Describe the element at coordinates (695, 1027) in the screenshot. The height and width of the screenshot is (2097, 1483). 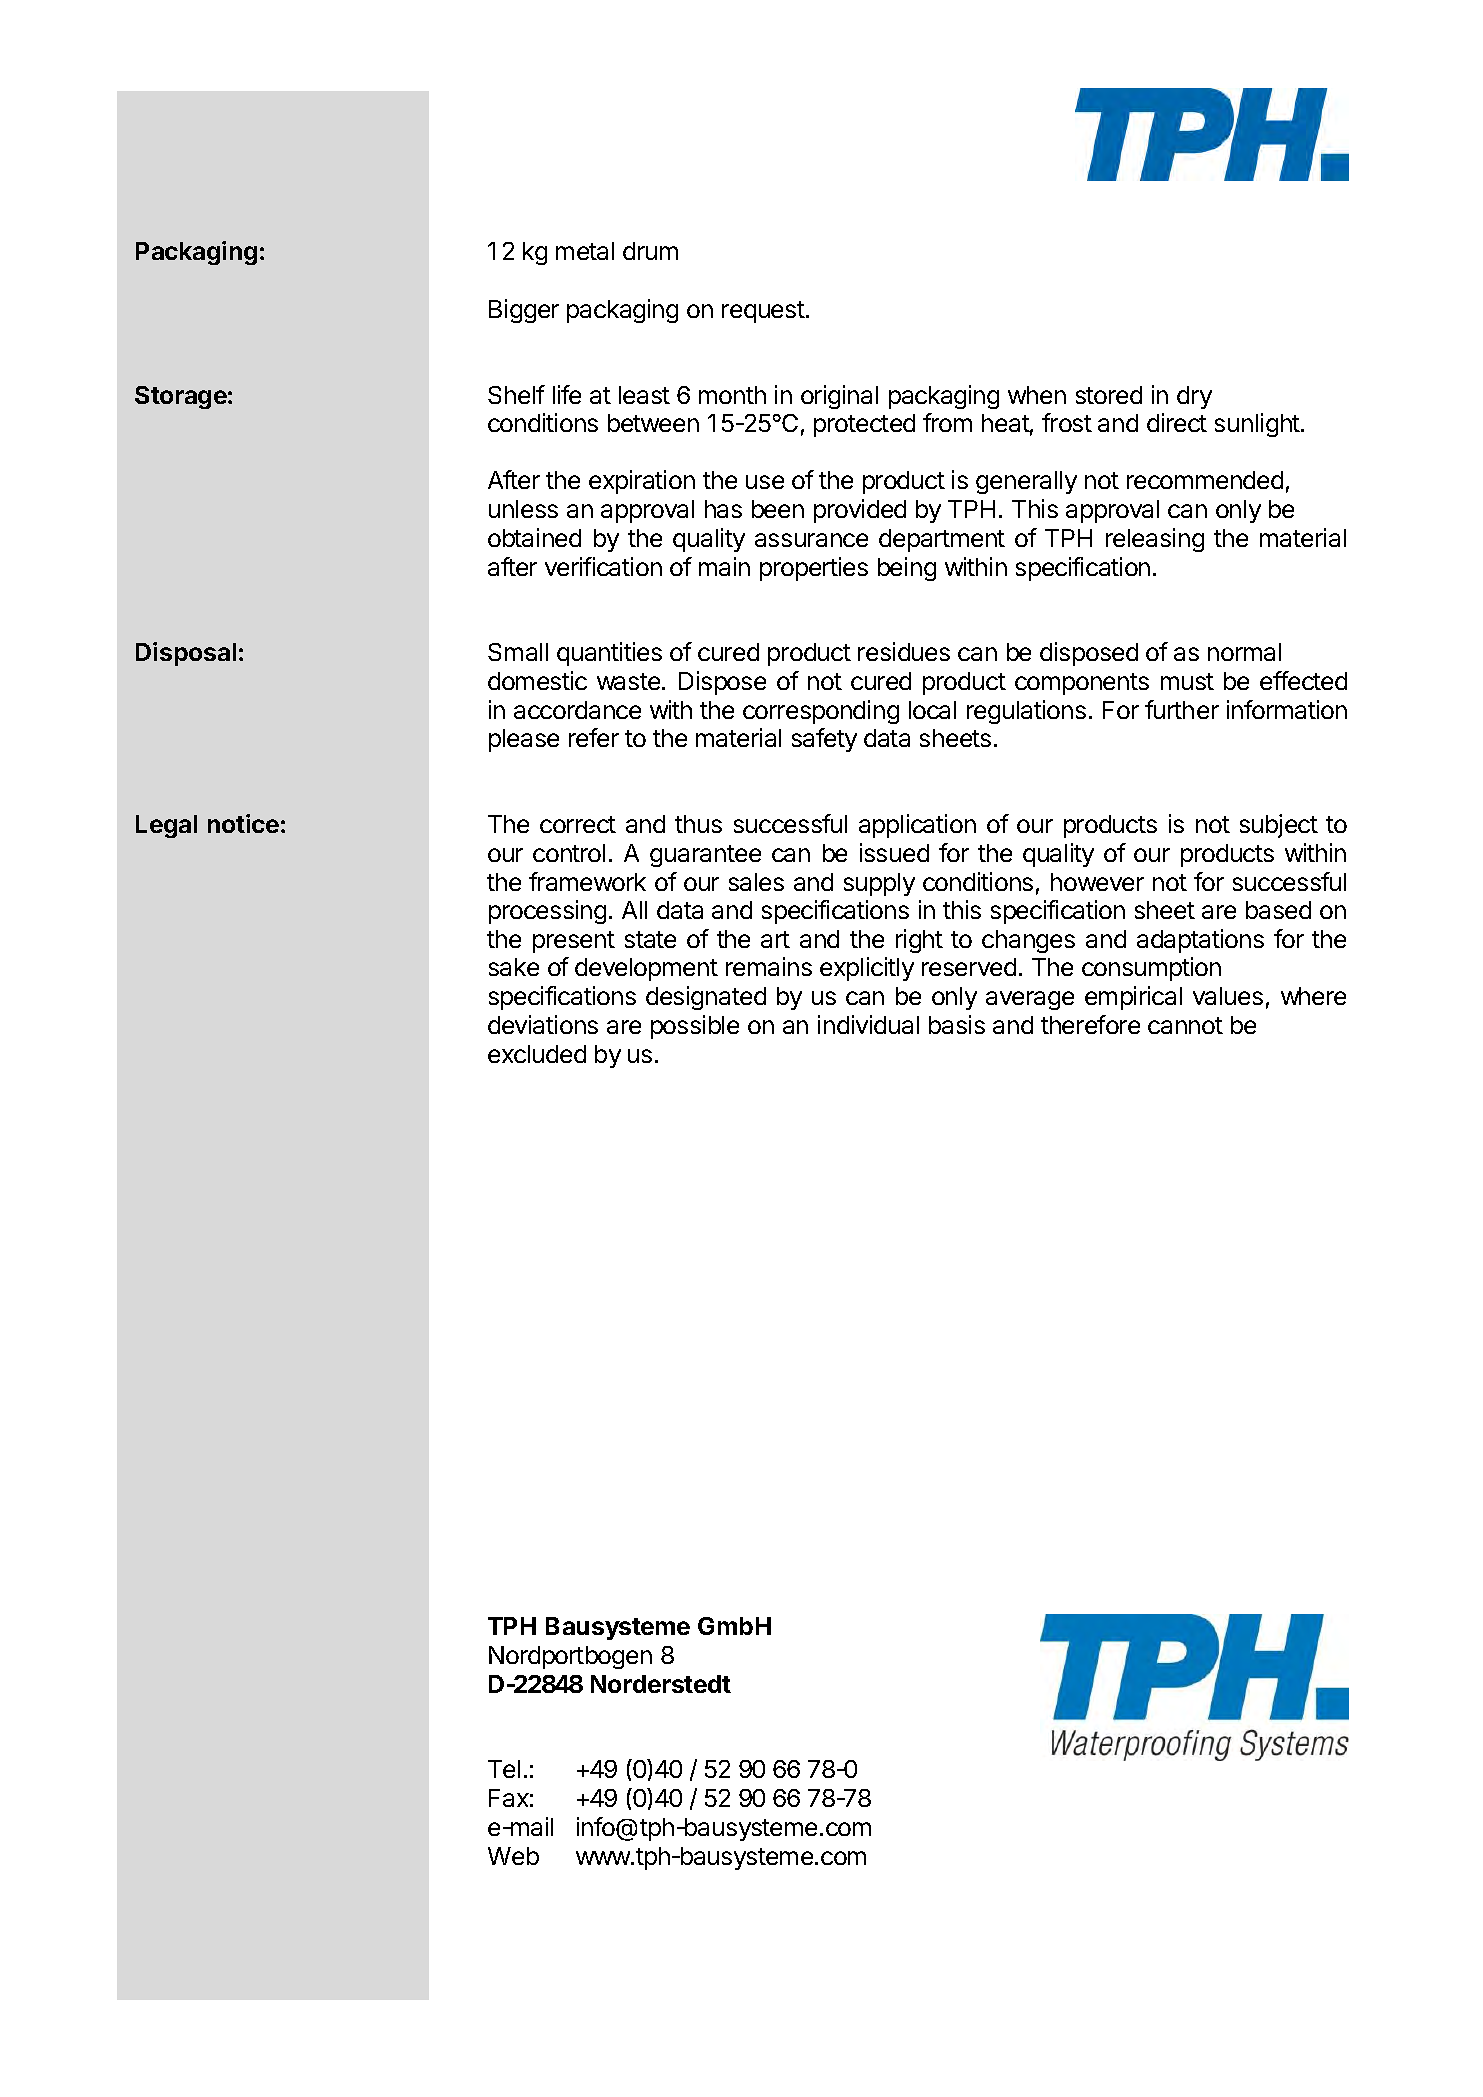
I see `possible` at that location.
